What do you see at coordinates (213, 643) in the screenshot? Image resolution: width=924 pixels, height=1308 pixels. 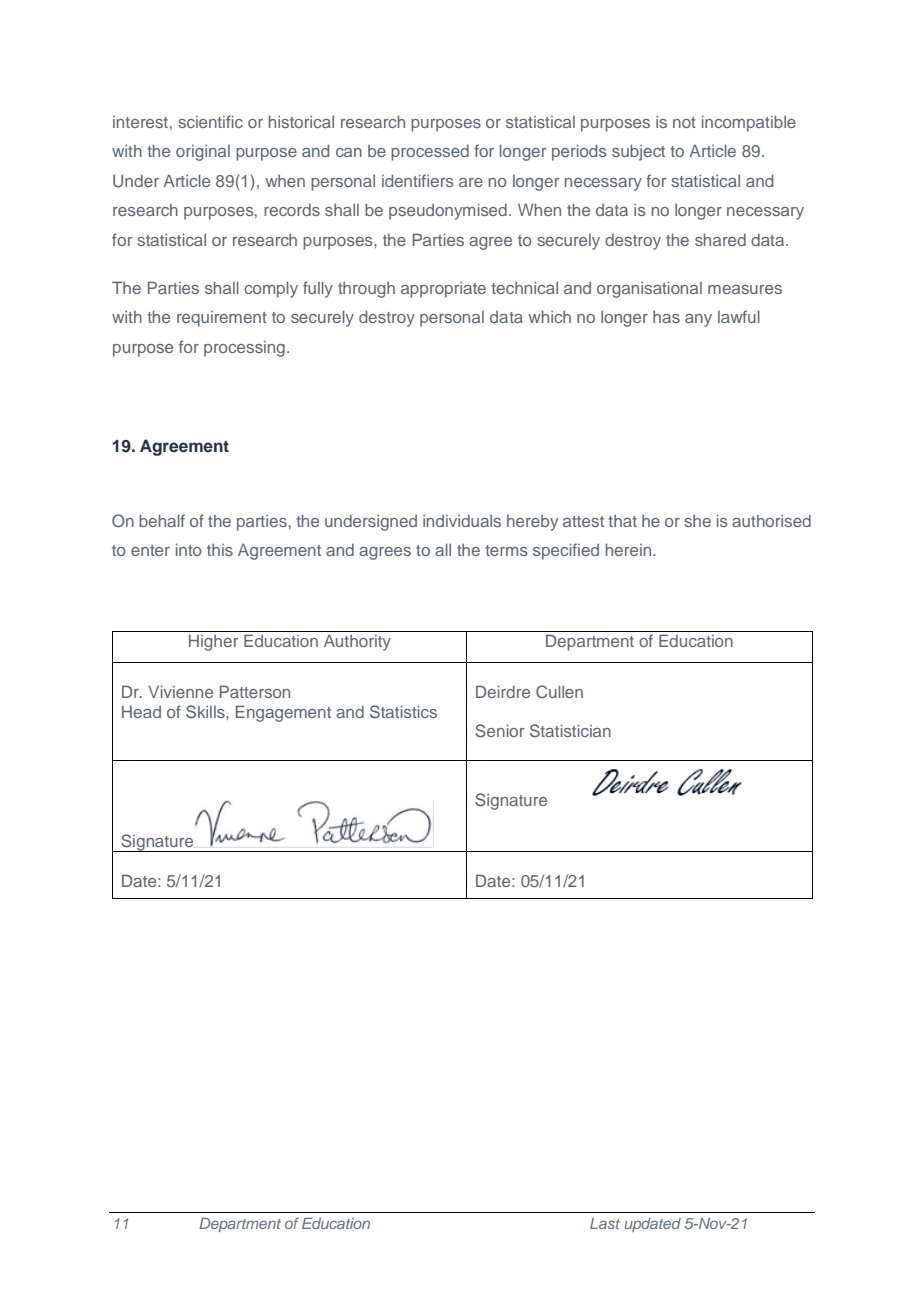 I see `Higher` at bounding box center [213, 643].
